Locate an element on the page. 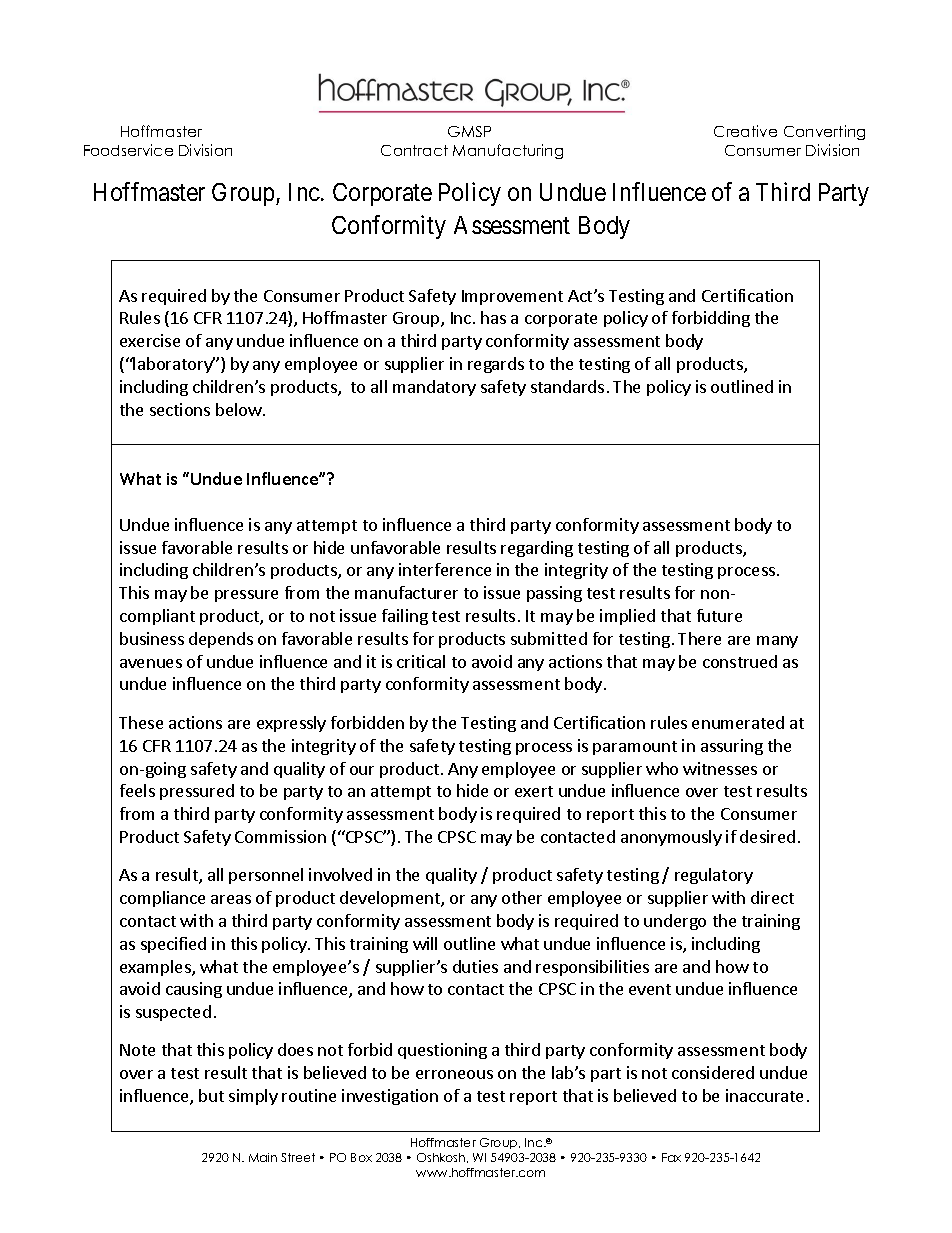 The height and width of the document is (1233, 952). below is located at coordinates (240, 409).
